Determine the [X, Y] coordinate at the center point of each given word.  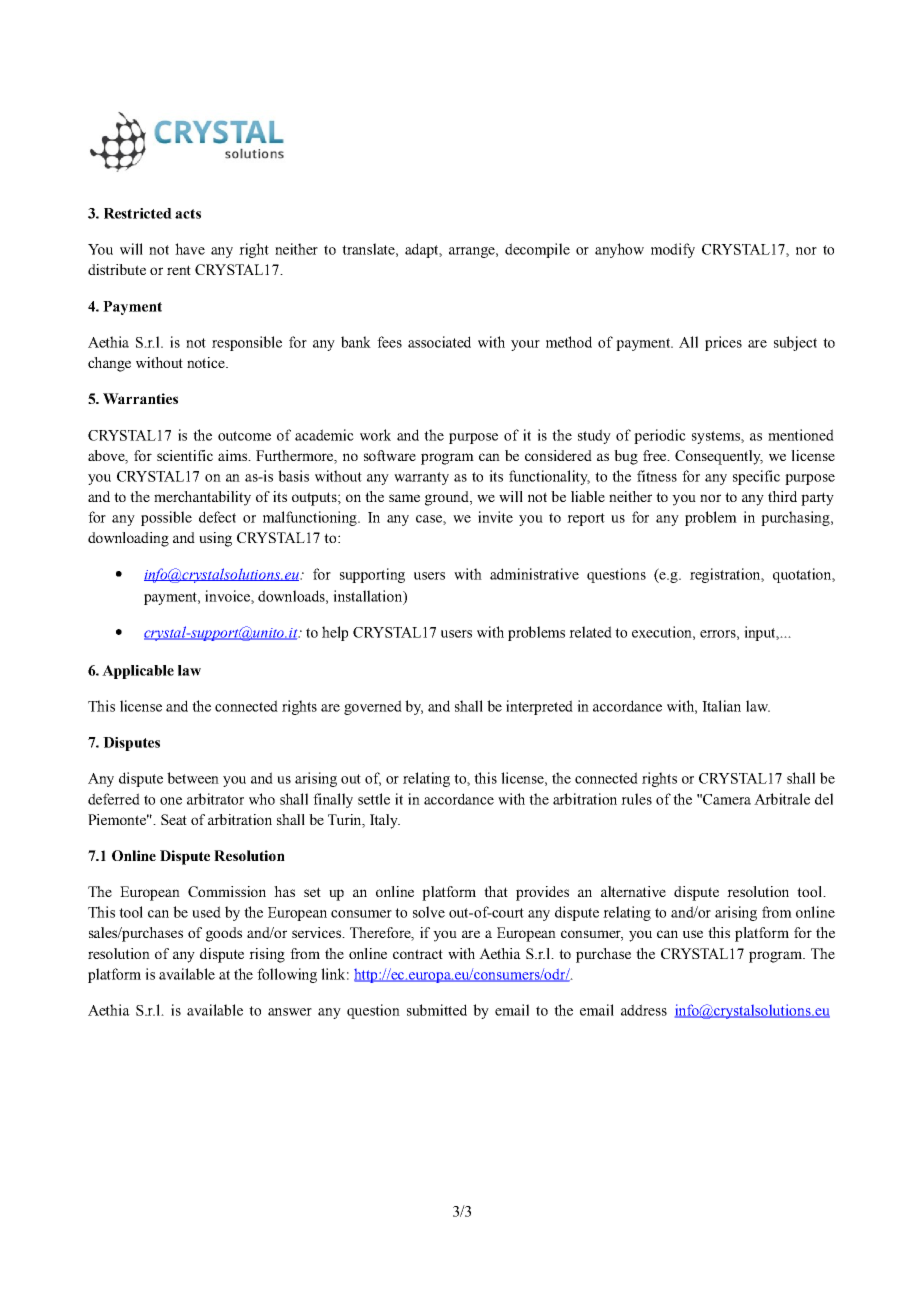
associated [439, 342]
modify [673, 250]
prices [723, 343]
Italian [721, 706]
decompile [537, 250]
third [782, 496]
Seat [174, 819]
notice [207, 362]
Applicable [138, 672]
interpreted [539, 707]
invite [495, 517]
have [190, 249]
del [824, 799]
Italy [385, 821]
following [287, 975]
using [215, 539]
